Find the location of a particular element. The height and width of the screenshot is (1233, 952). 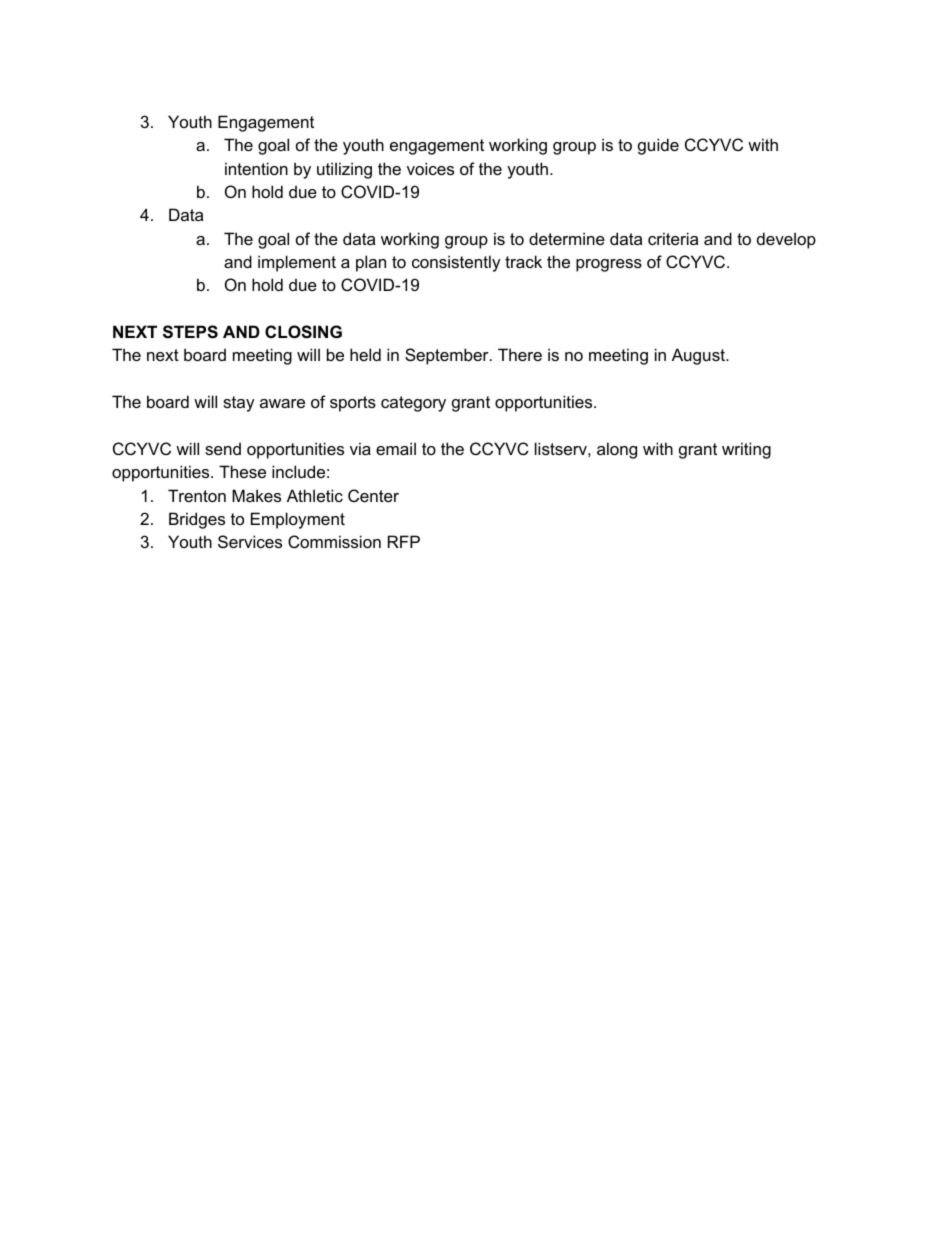

voices is located at coordinates (430, 168).
